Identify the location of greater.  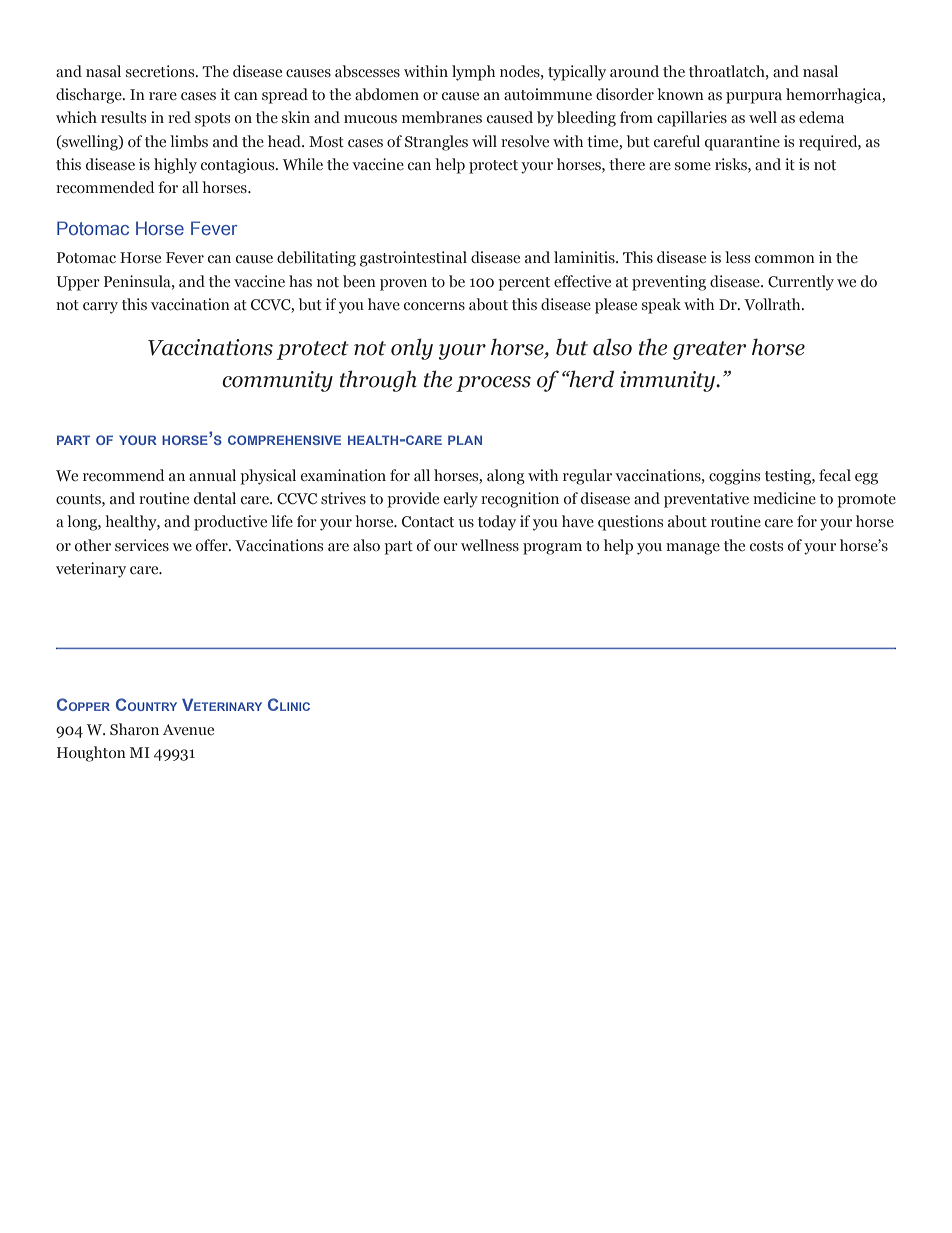
(709, 350).
